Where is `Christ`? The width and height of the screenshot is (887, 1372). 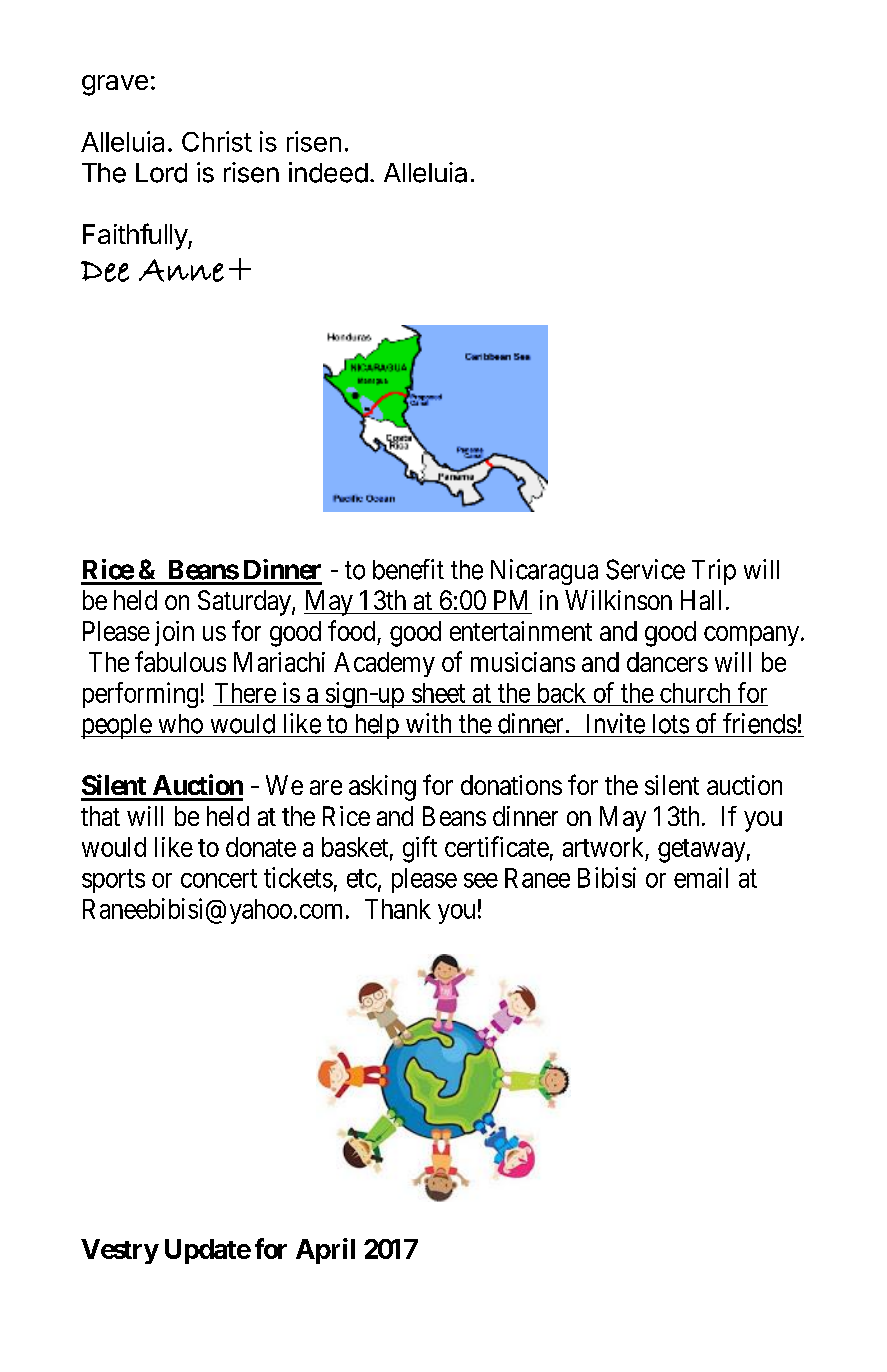 Christ is located at coordinates (217, 141).
